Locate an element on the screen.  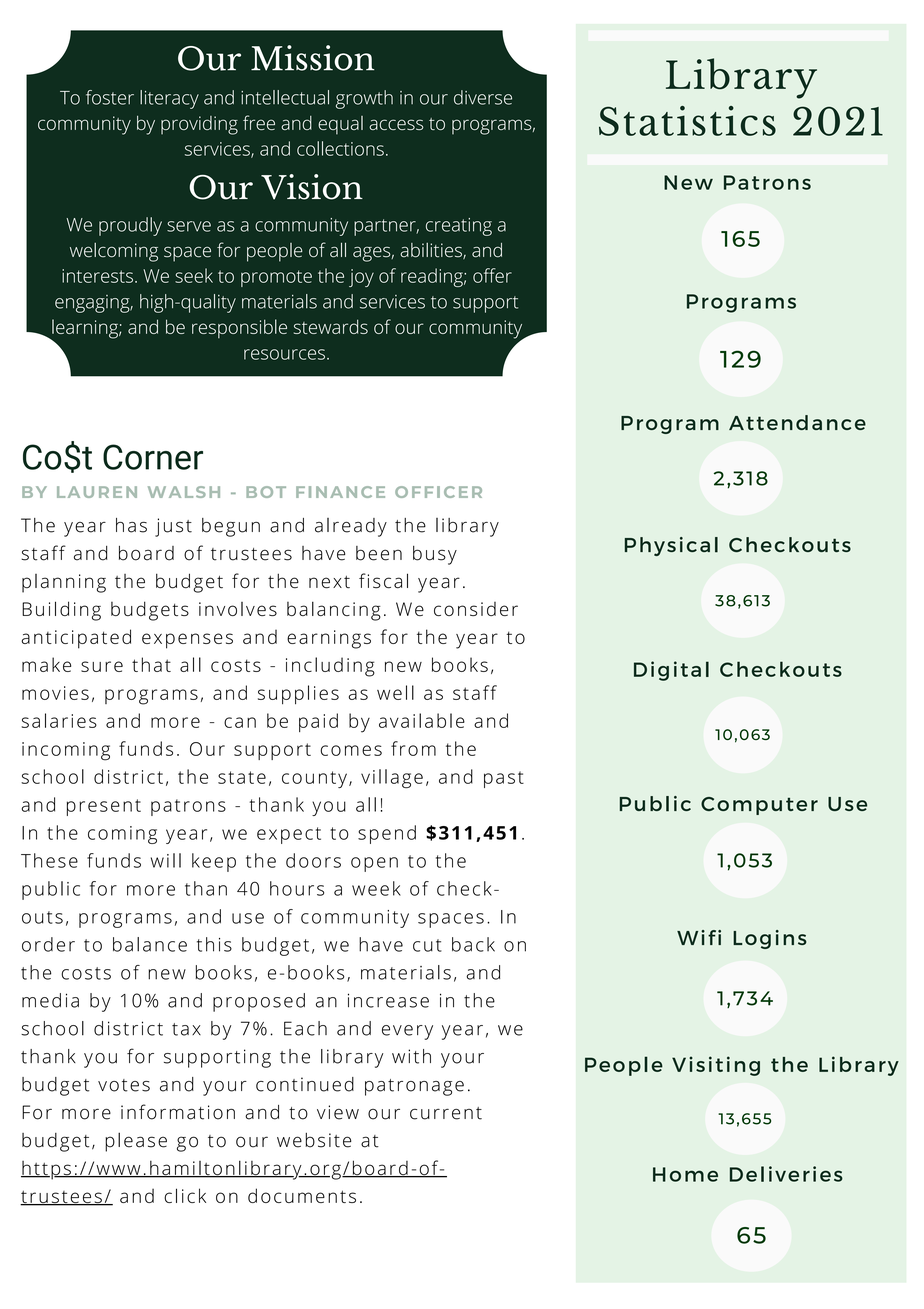
that is located at coordinates (151, 664).
